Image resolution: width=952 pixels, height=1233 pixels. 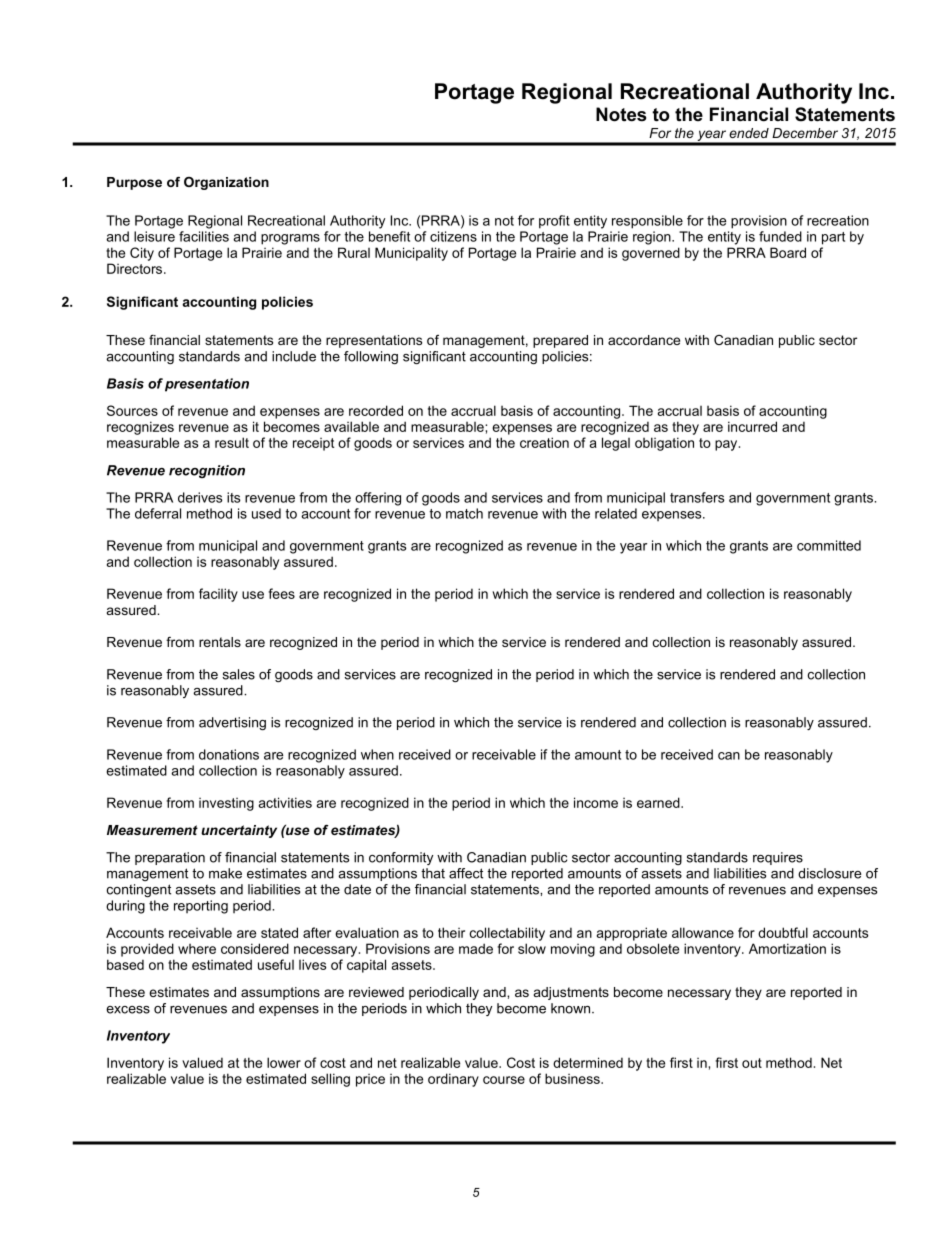 What do you see at coordinates (226, 183) in the document?
I see `Organization` at bounding box center [226, 183].
